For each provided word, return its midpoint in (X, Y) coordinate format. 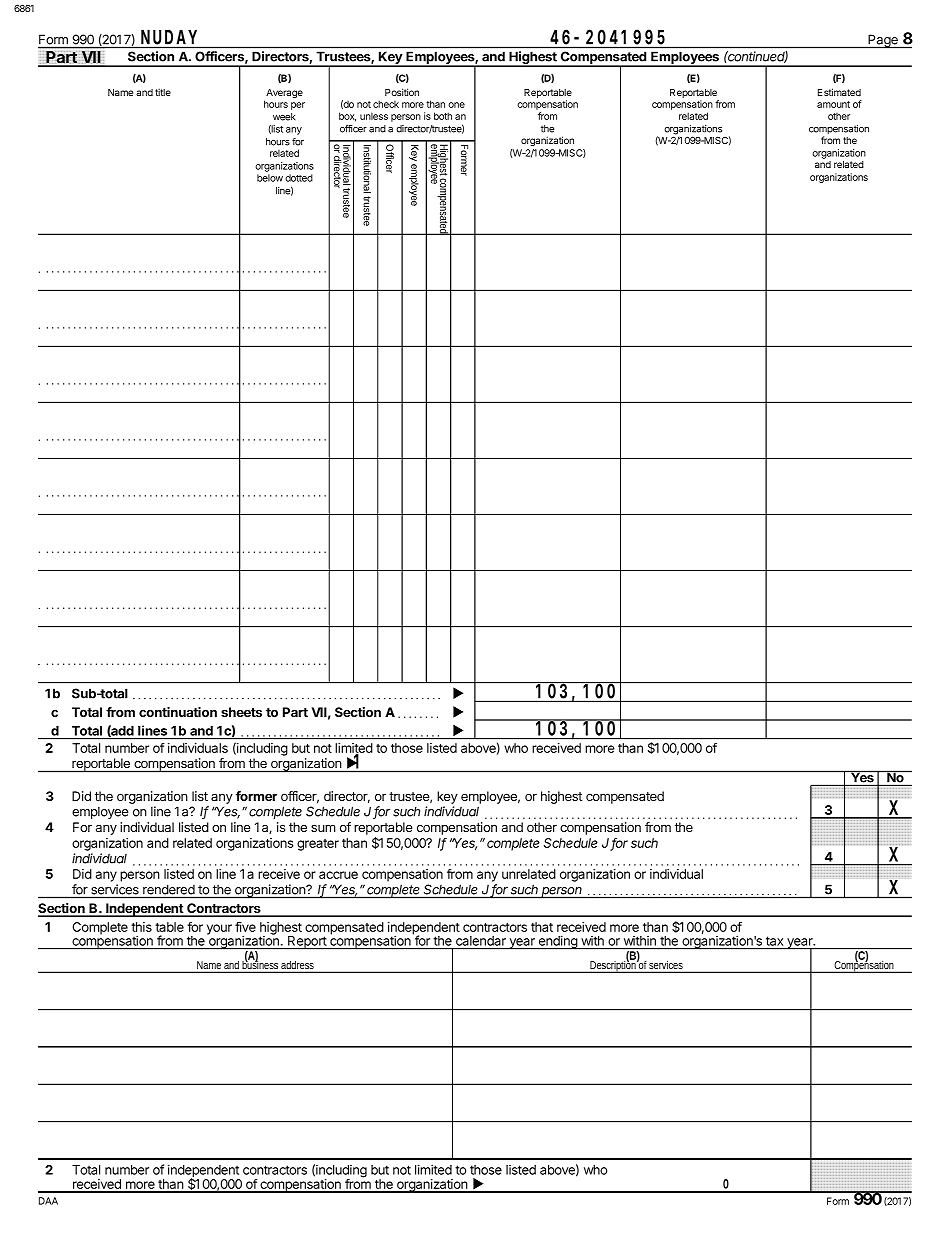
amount (833, 104)
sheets (241, 712)
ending (557, 942)
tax (774, 941)
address (298, 966)
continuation (178, 712)
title (163, 92)
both (443, 116)
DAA (48, 1201)
